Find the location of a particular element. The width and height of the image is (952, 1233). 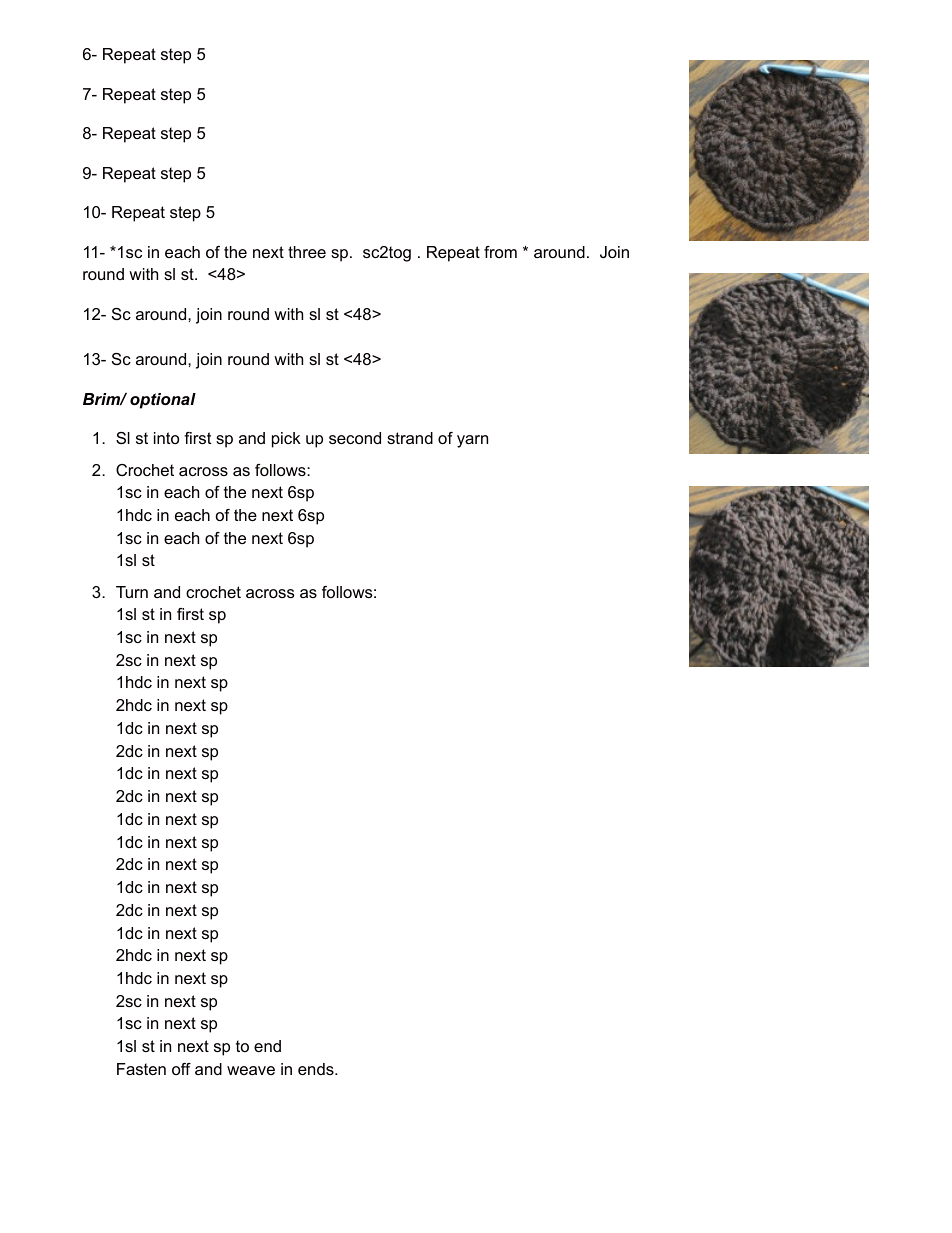

yarn is located at coordinates (472, 441).
